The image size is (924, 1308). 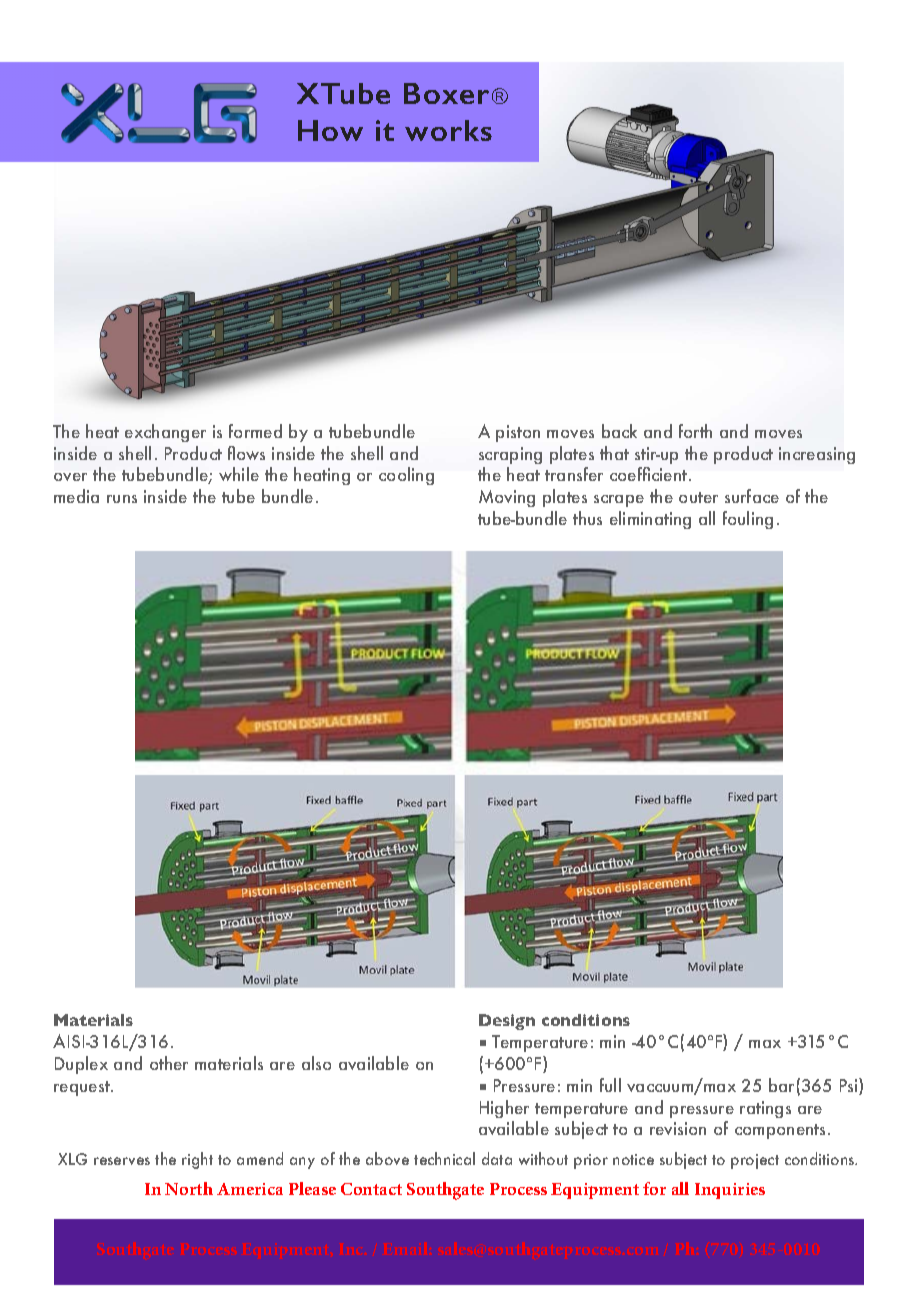 What do you see at coordinates (444, 1158) in the screenshot?
I see `technical` at bounding box center [444, 1158].
